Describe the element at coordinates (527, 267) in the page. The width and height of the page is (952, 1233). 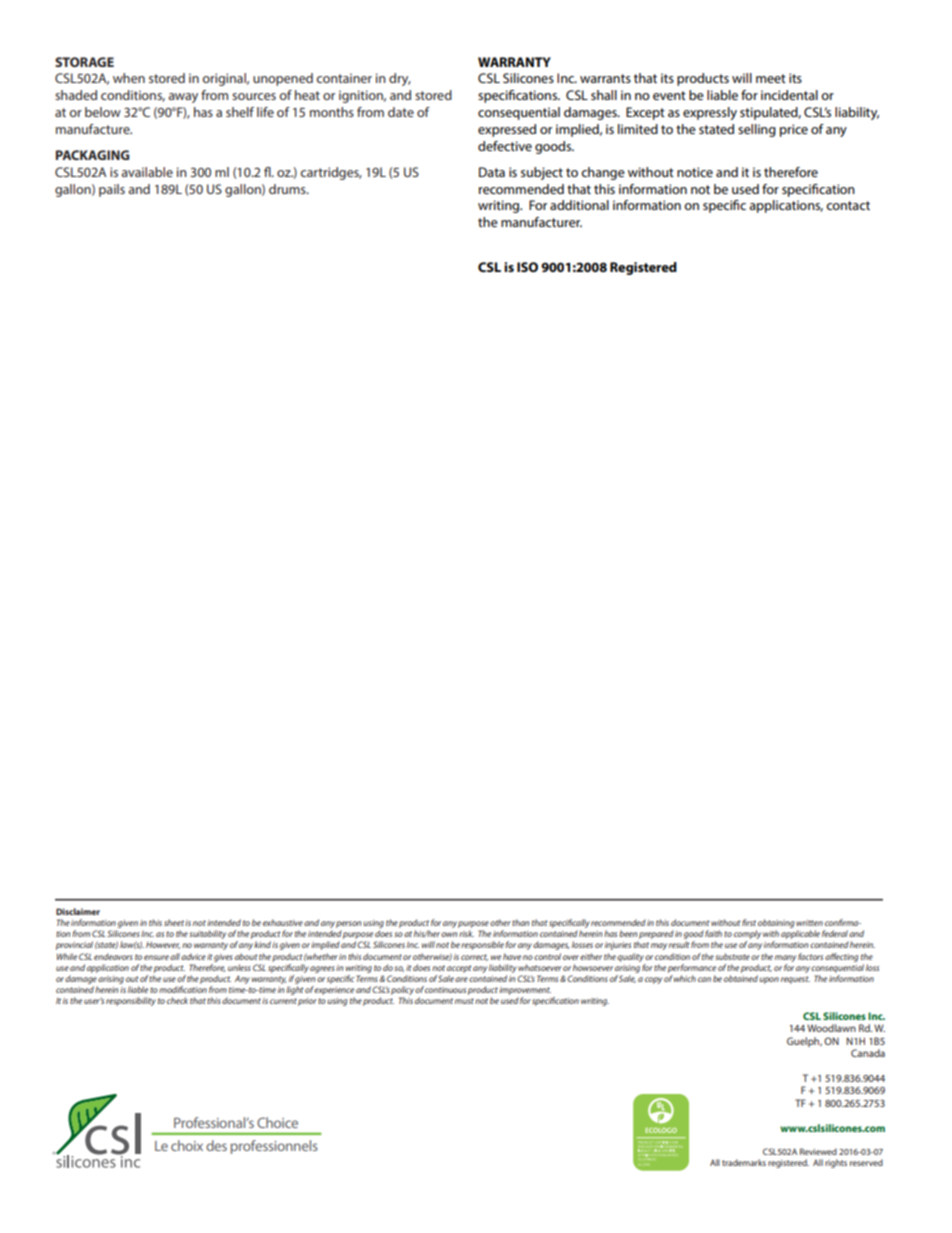
I see `ISO` at that location.
